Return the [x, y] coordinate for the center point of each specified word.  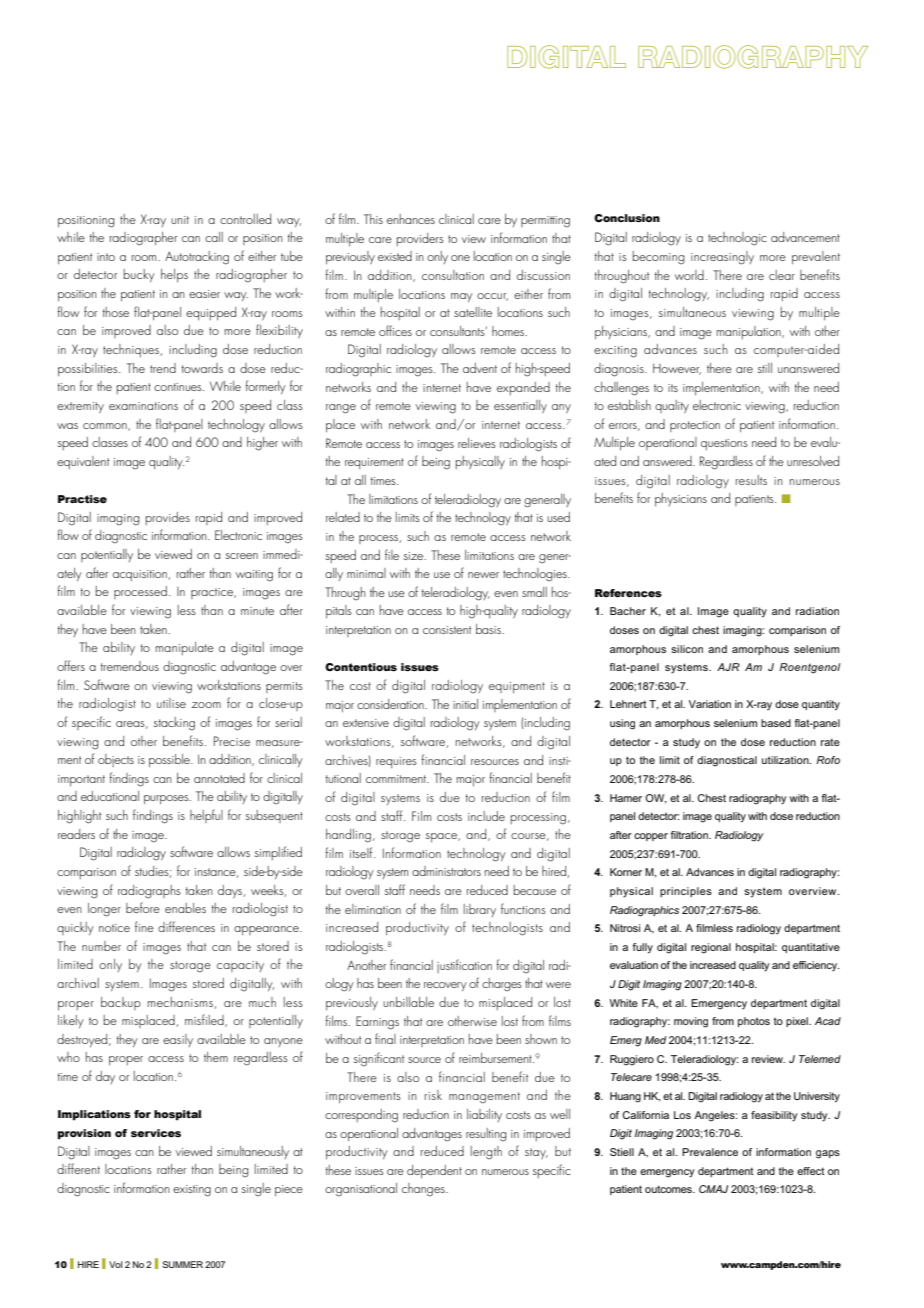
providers [420, 239]
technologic [737, 239]
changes [424, 1190]
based [776, 723]
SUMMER [182, 1264]
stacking [174, 724]
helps [174, 275]
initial [465, 704]
